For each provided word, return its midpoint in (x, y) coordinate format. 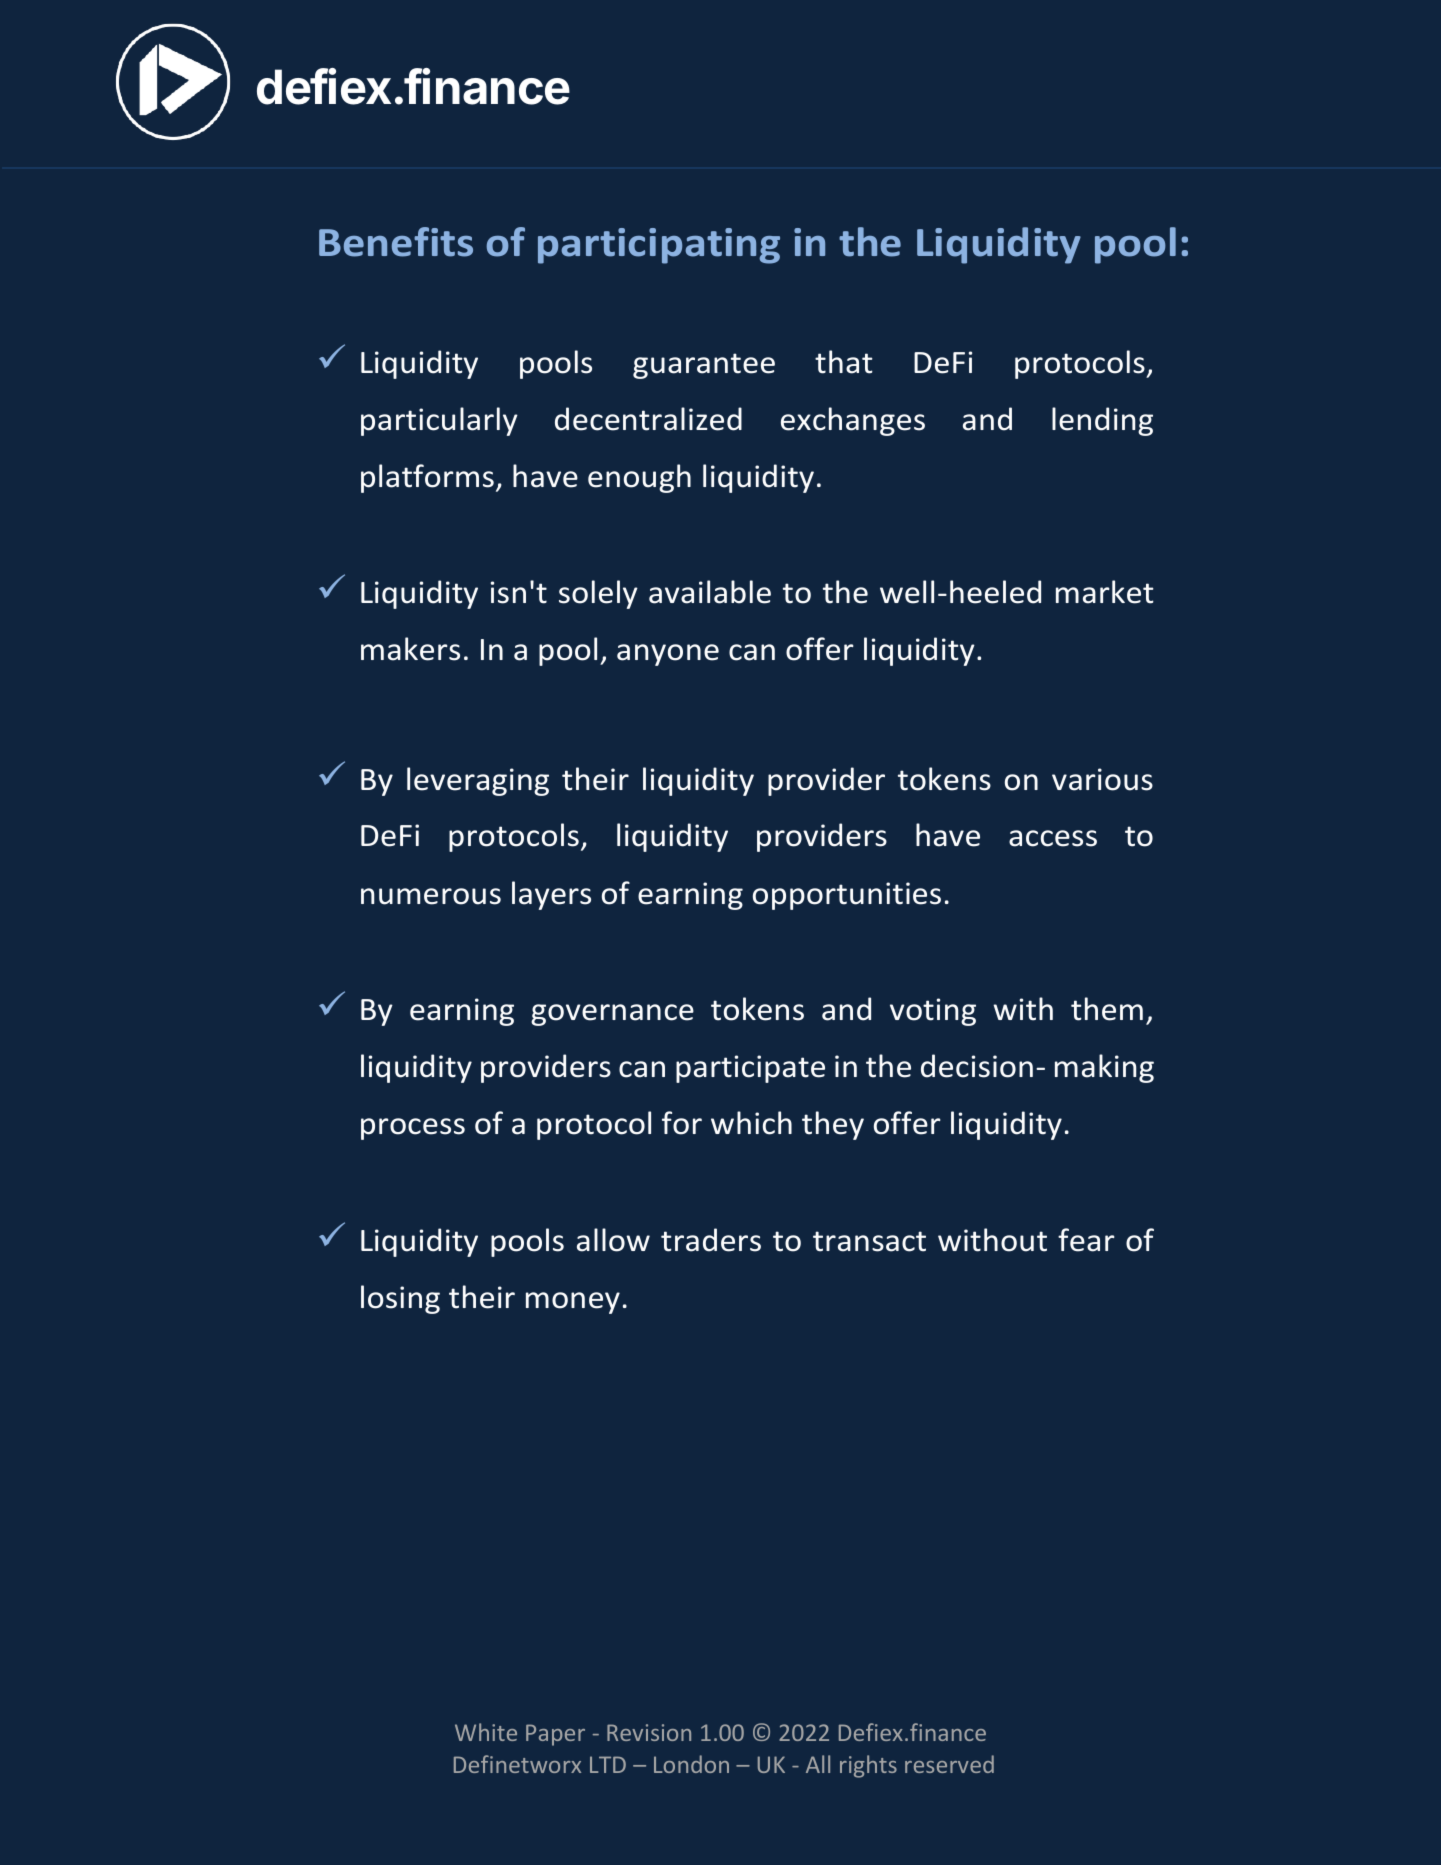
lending (1102, 421)
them (1107, 1009)
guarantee (704, 366)
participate (750, 1069)
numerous (431, 896)
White (486, 1732)
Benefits (396, 242)
